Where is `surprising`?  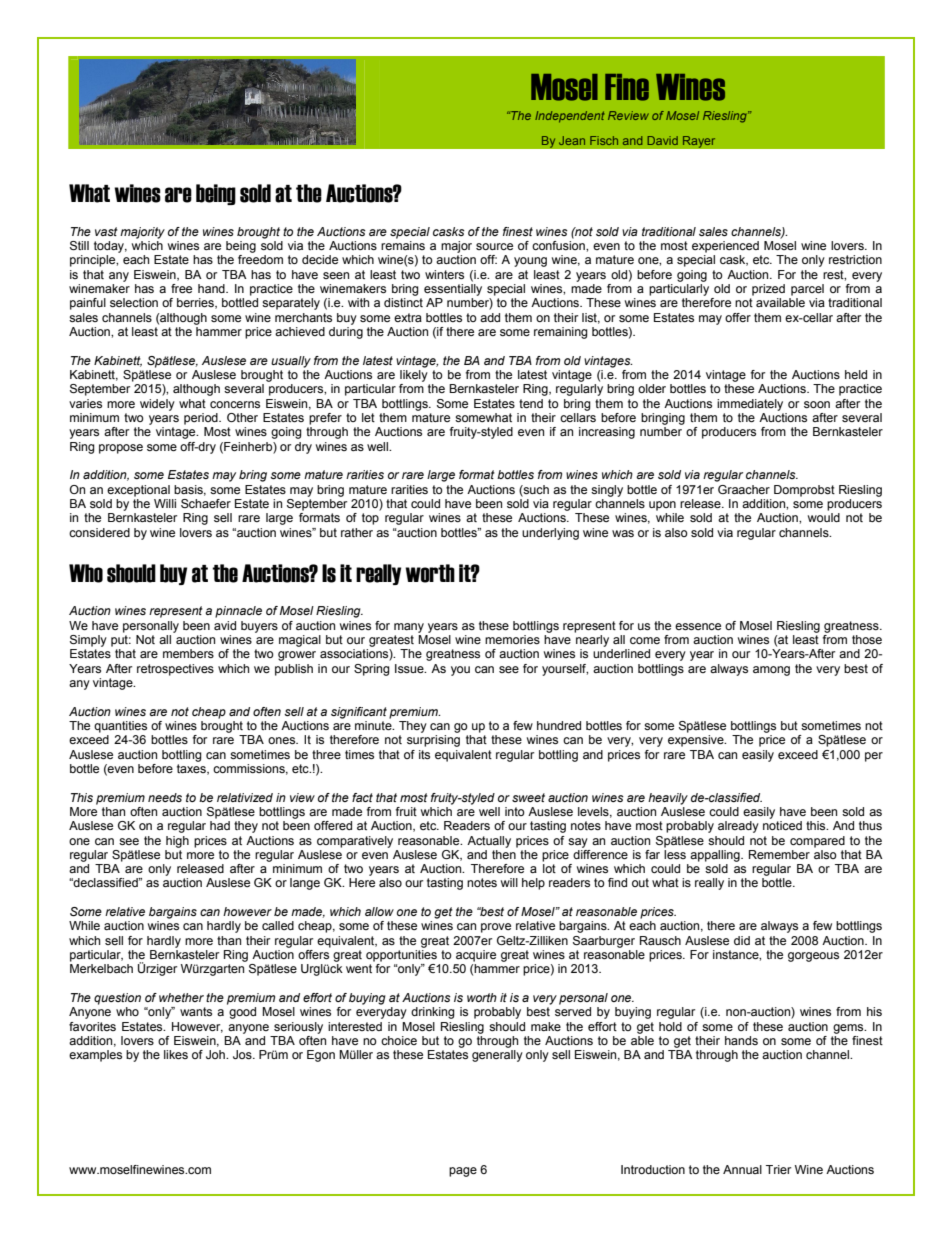
surprising is located at coordinates (433, 741).
